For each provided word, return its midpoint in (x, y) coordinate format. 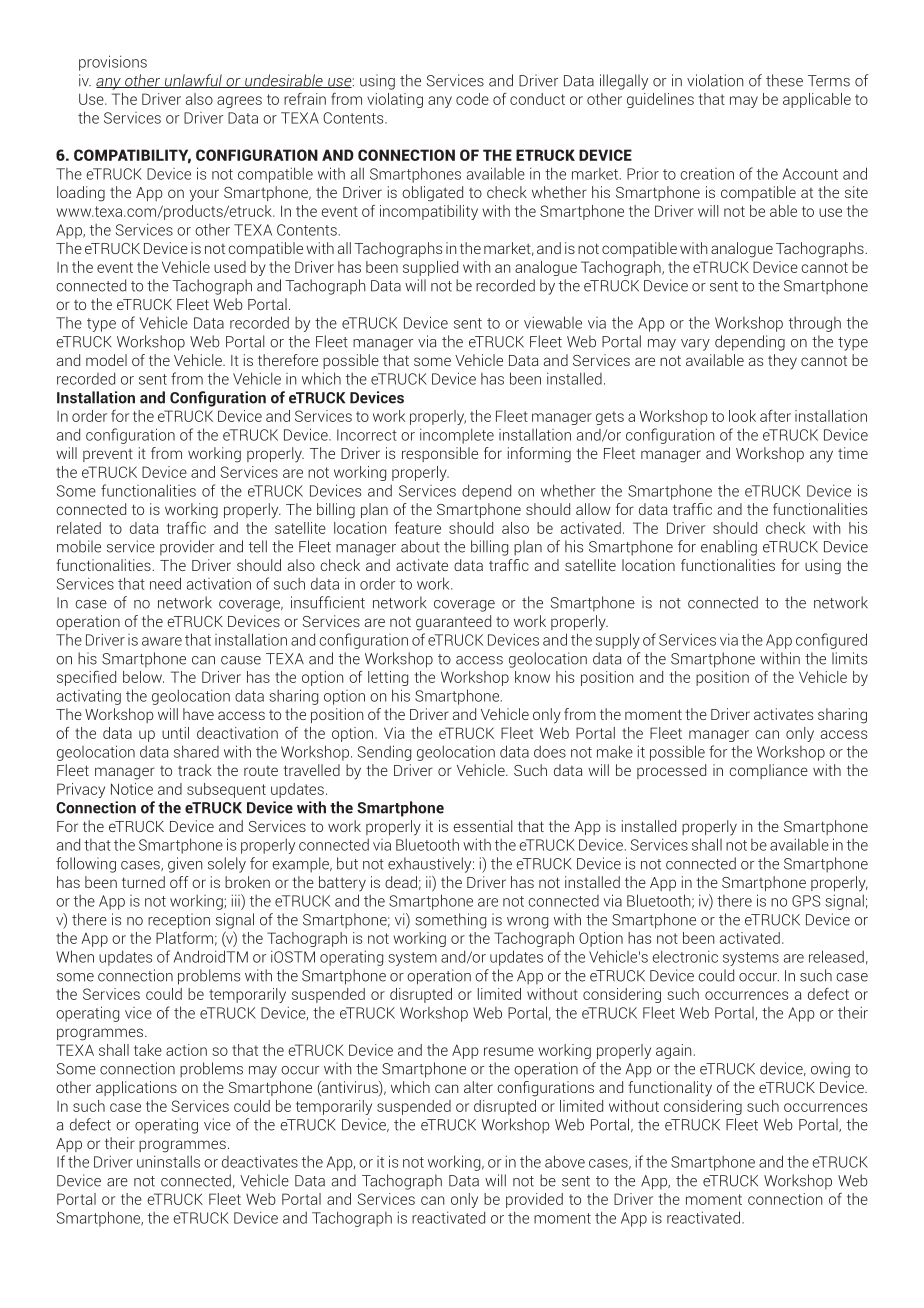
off (179, 882)
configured (831, 641)
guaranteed (453, 623)
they (782, 362)
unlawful (193, 81)
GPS (806, 901)
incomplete (457, 436)
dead (401, 882)
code (472, 99)
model (106, 360)
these (784, 80)
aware (162, 641)
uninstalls (168, 1161)
